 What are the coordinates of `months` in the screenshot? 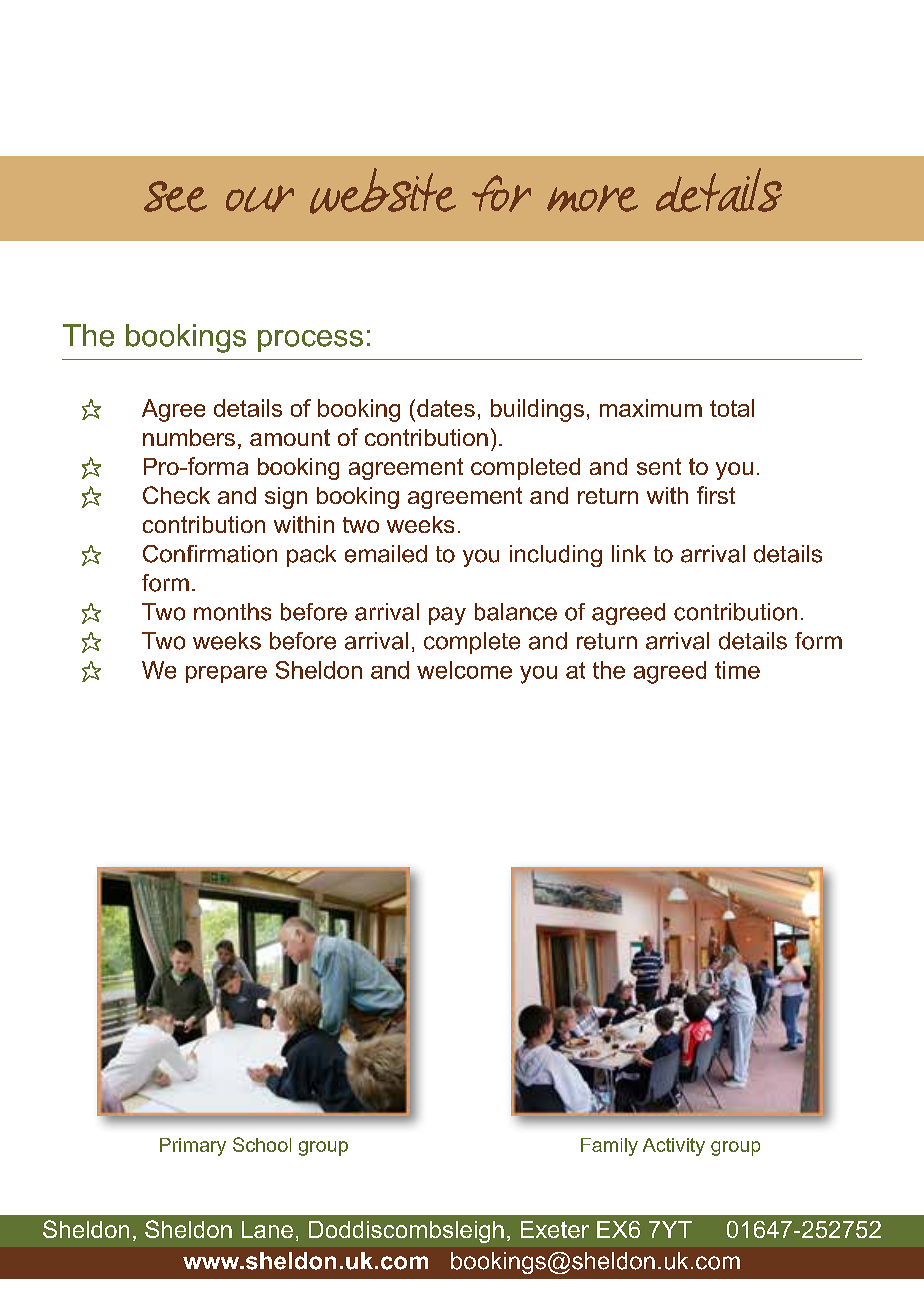 It's located at (232, 612).
